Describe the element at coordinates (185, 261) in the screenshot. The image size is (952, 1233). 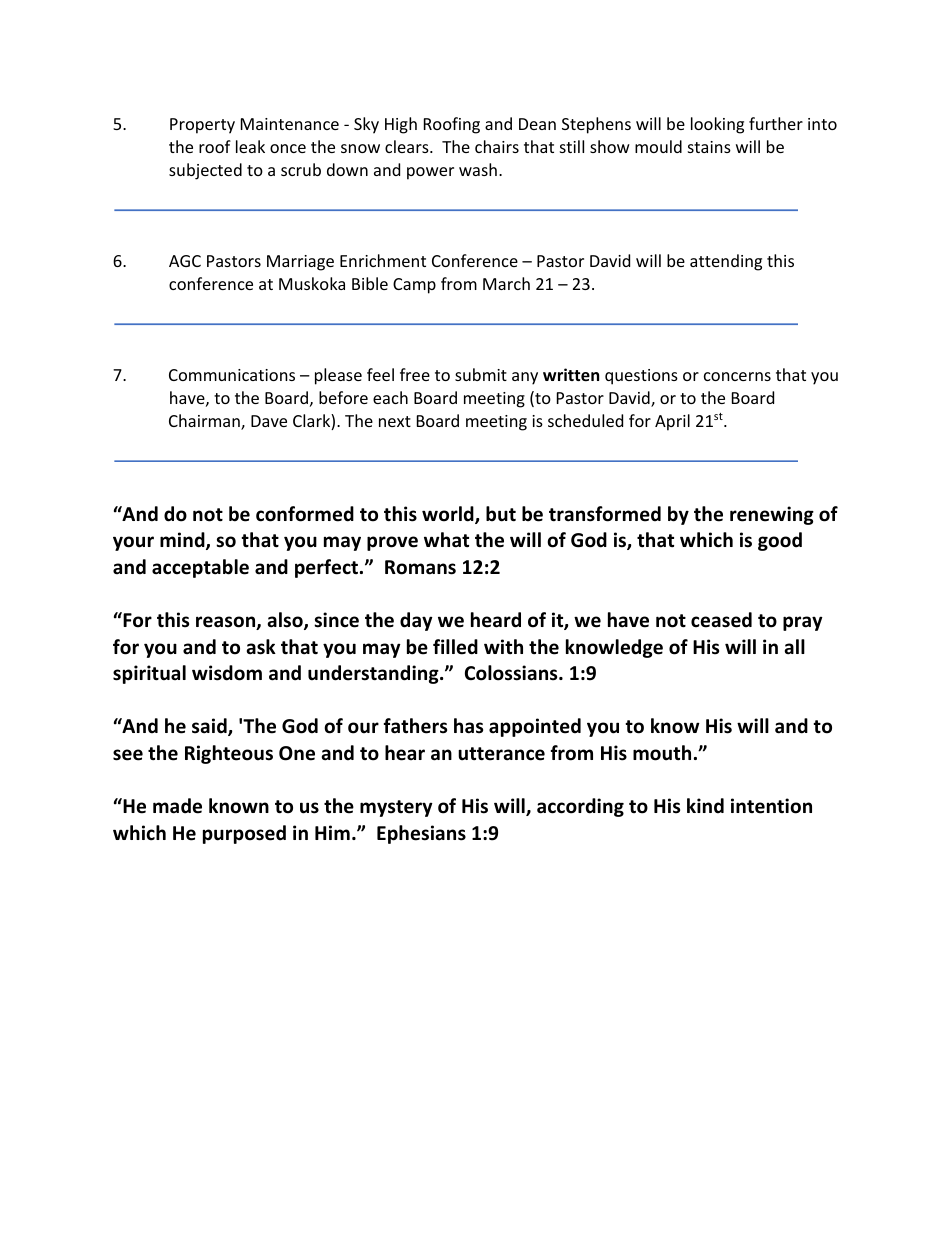
I see `AGC` at that location.
